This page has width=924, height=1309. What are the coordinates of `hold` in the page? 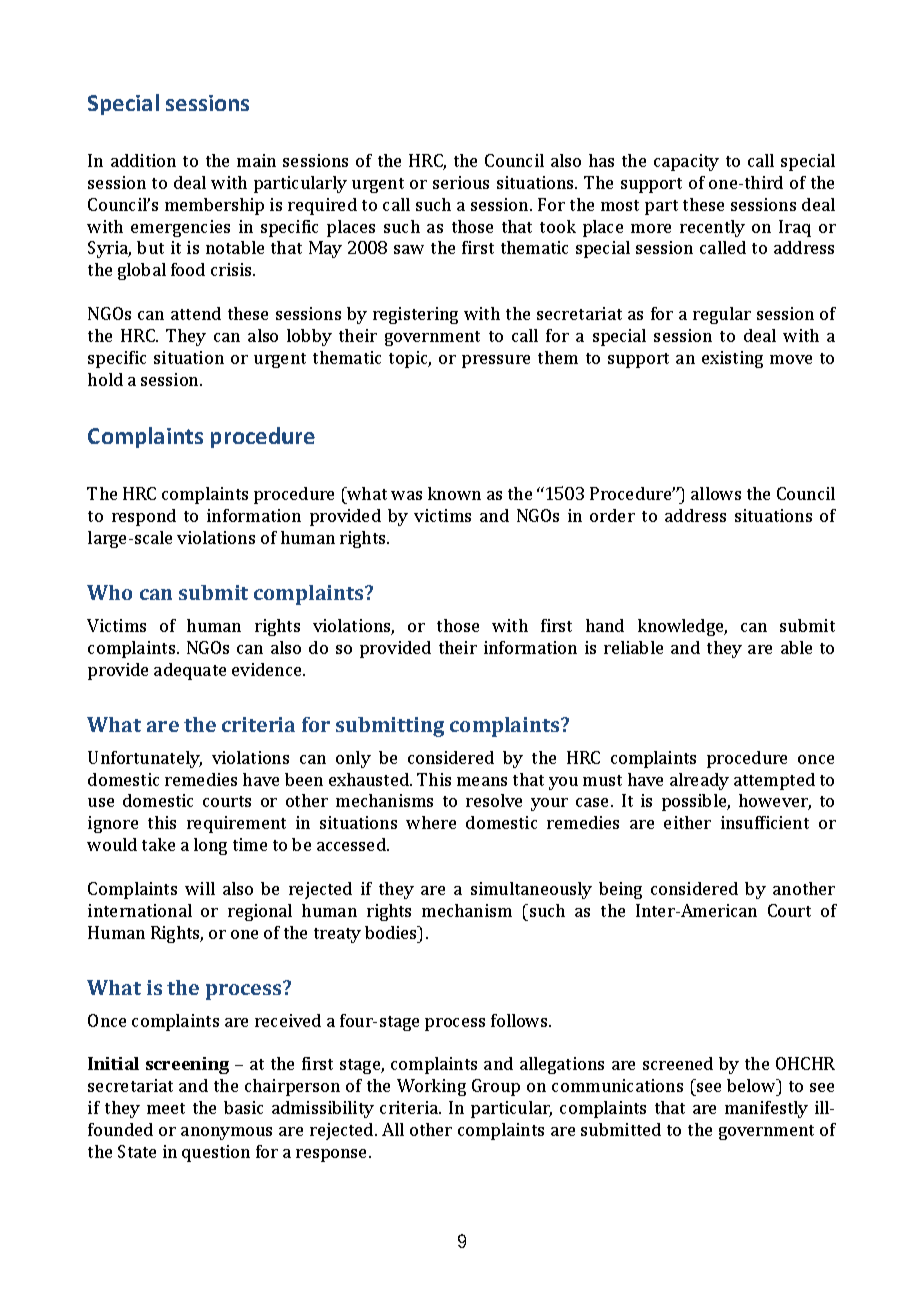 It's located at (105, 379).
